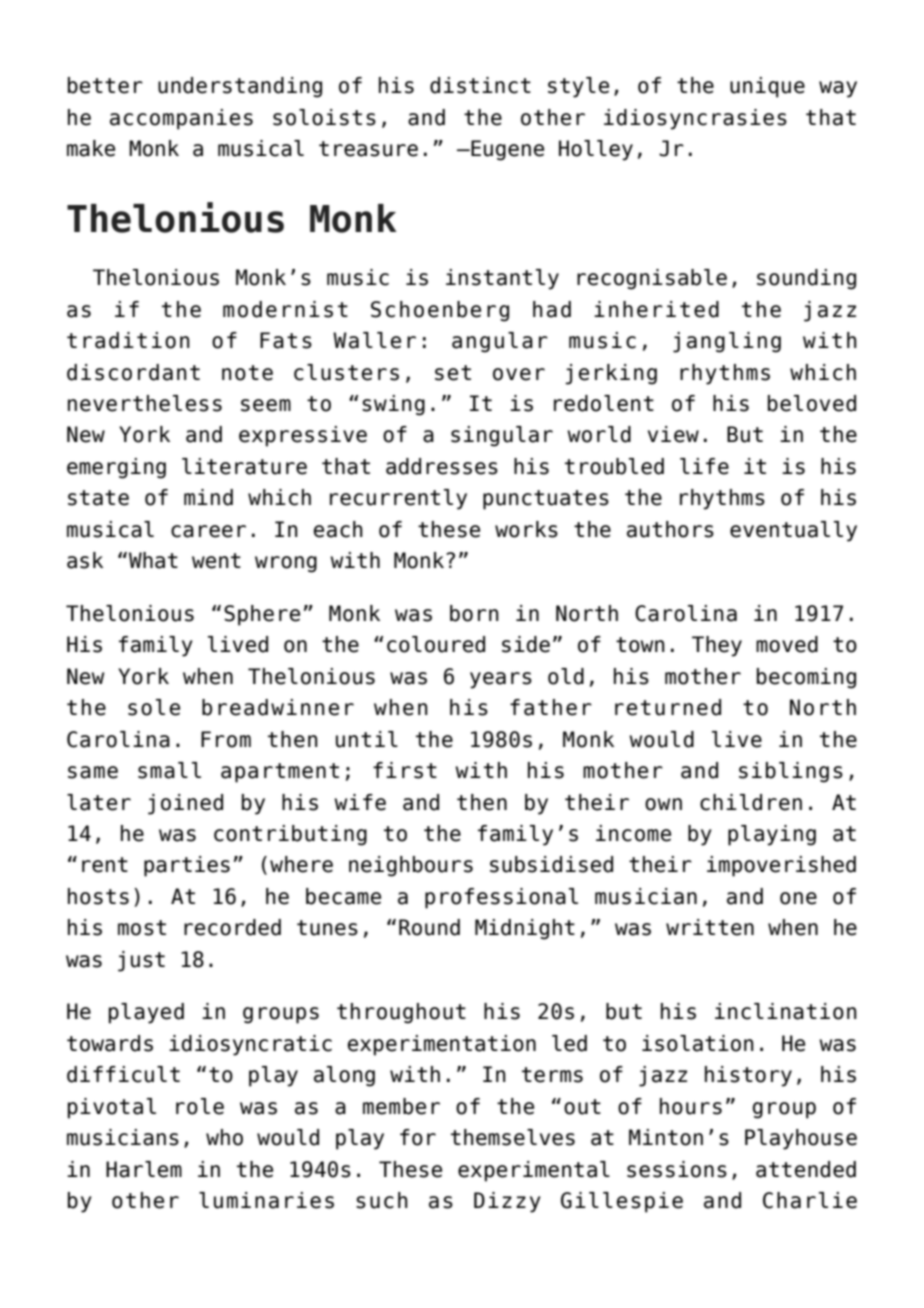 This page has height=1308, width=924. I want to click on professional, so click(501, 898).
